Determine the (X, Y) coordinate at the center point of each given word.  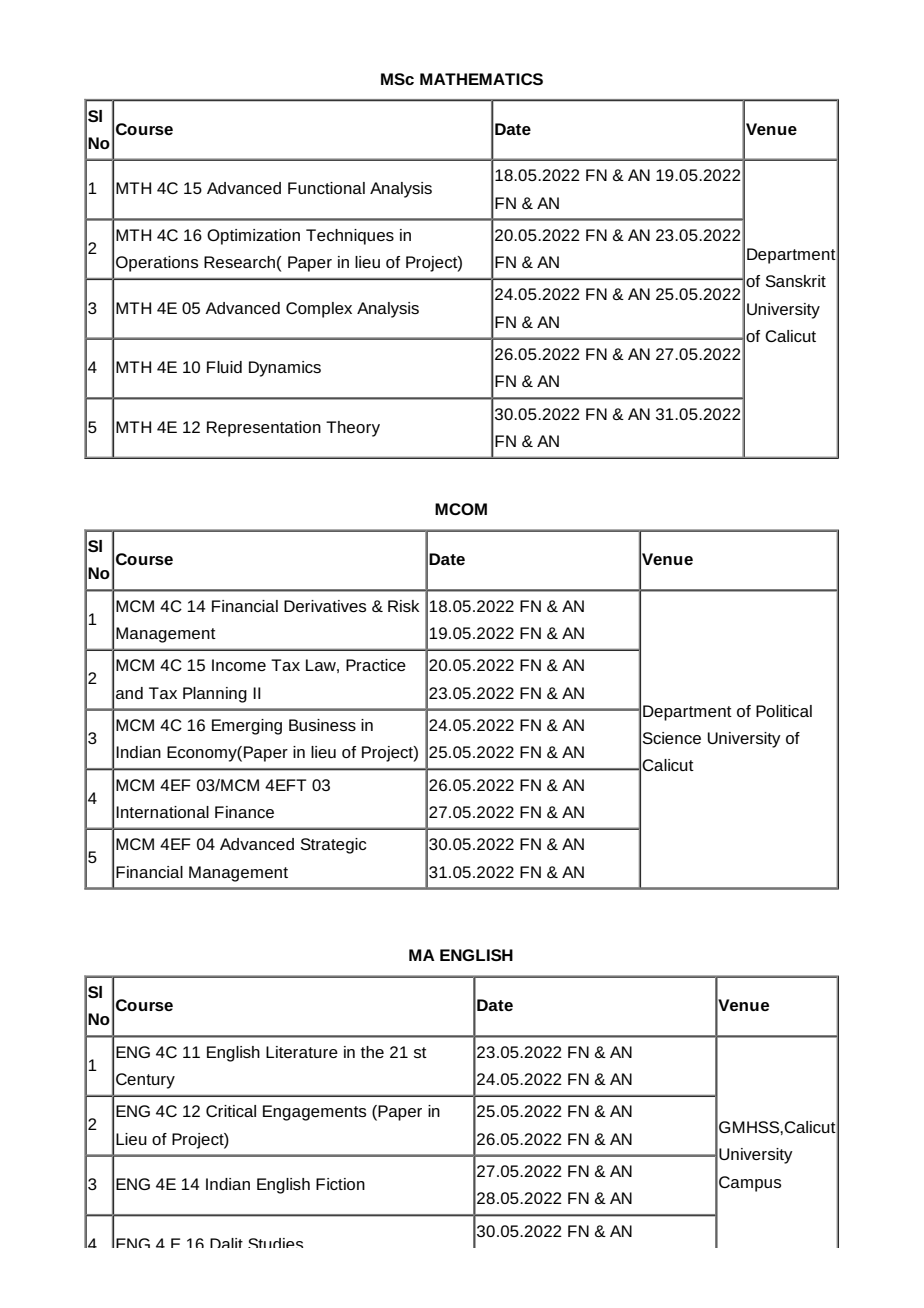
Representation (264, 429)
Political (784, 711)
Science (672, 738)
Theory (353, 429)
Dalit (226, 1243)
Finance (244, 812)
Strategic (333, 846)
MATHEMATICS (481, 79)
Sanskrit (796, 281)
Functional (326, 188)
